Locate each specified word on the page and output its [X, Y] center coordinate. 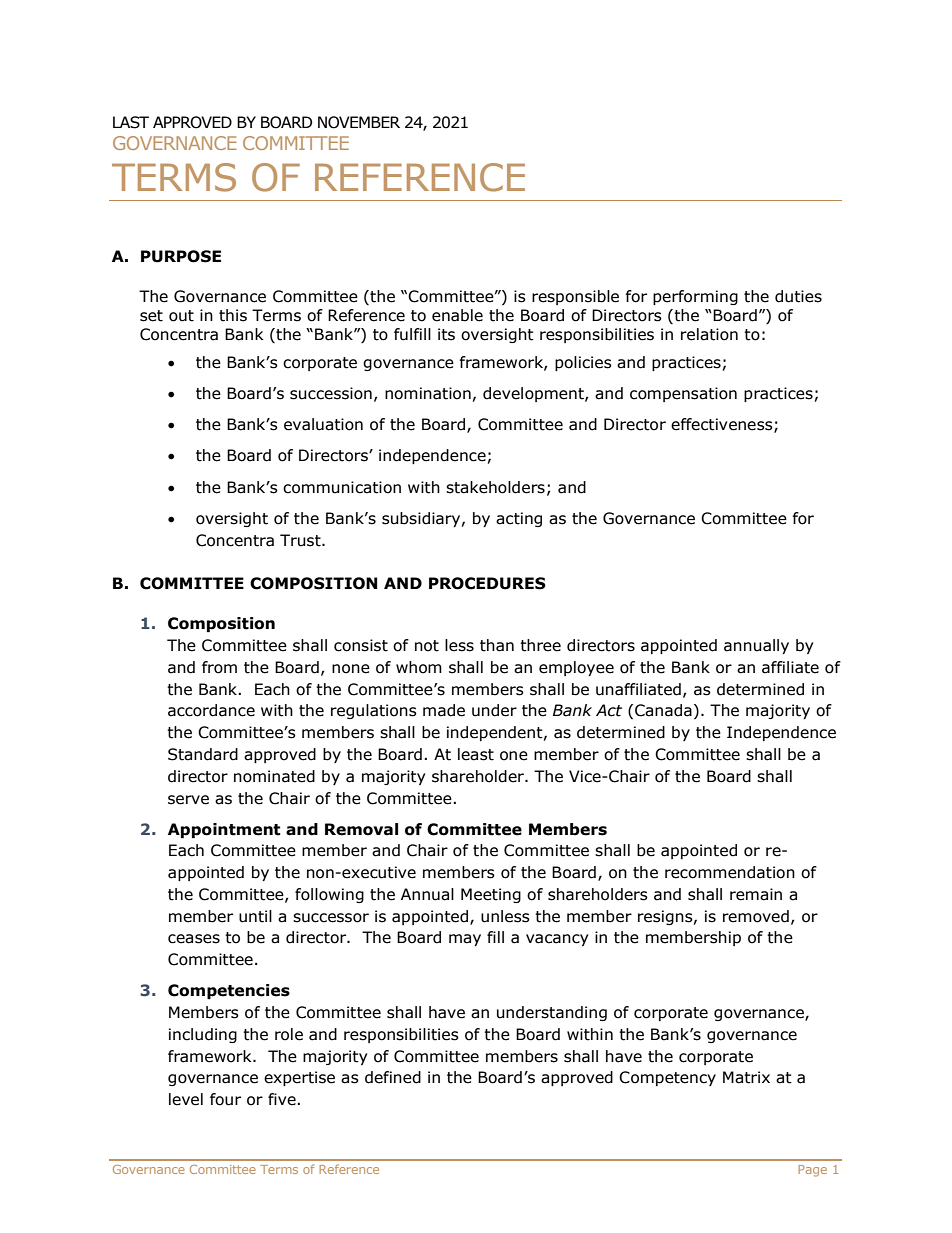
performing [695, 297]
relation [709, 334]
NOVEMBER [359, 122]
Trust [301, 540]
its [446, 334]
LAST [131, 122]
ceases [194, 939]
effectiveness [723, 425]
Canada [663, 710]
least [476, 754]
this [233, 315]
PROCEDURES [487, 583]
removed [756, 916]
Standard [203, 754]
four [225, 1099]
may [465, 940]
